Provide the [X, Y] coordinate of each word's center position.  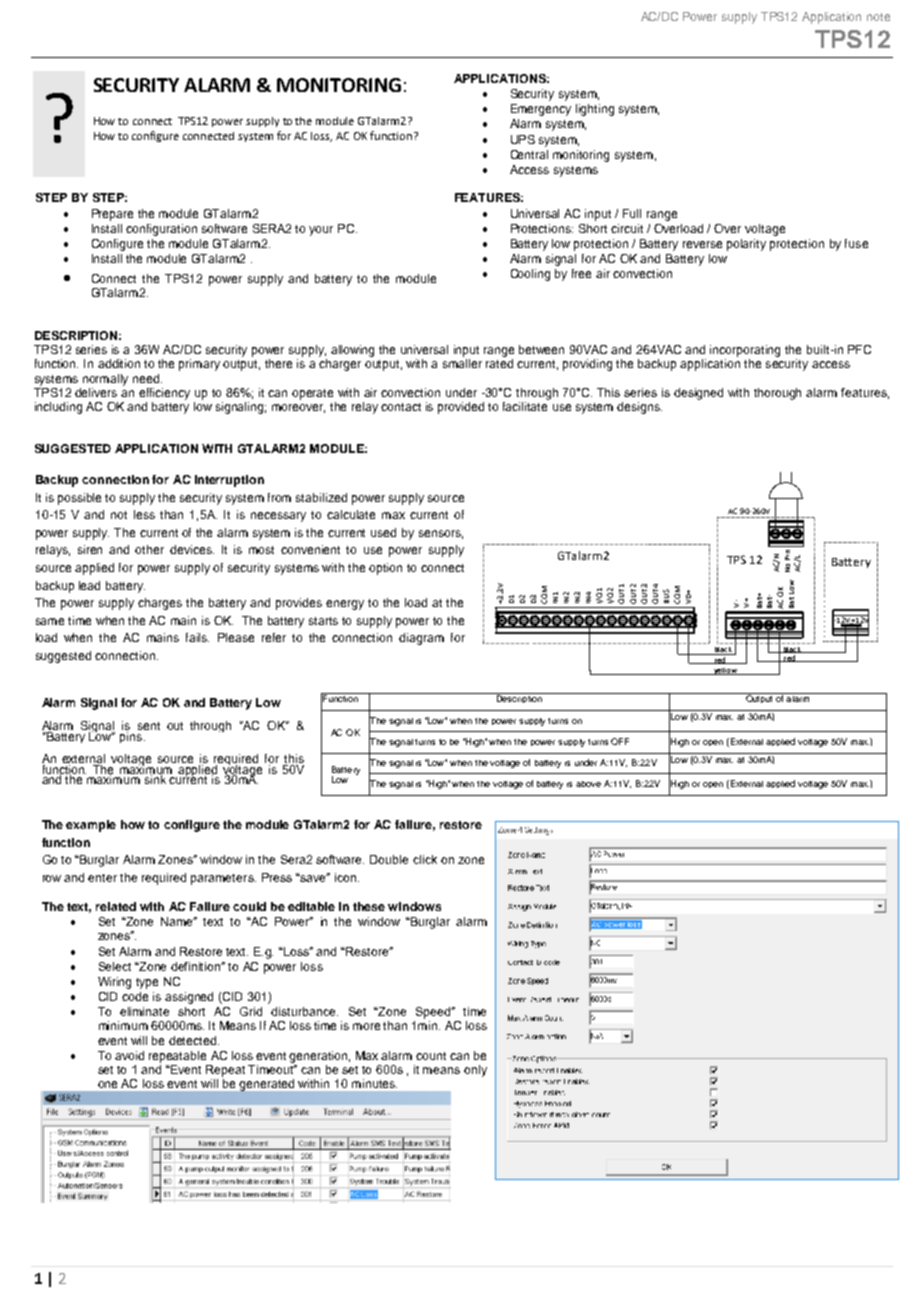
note [878, 17]
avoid [129, 1055]
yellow [726, 671]
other [149, 549]
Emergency [541, 110]
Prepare [112, 215]
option [385, 569]
